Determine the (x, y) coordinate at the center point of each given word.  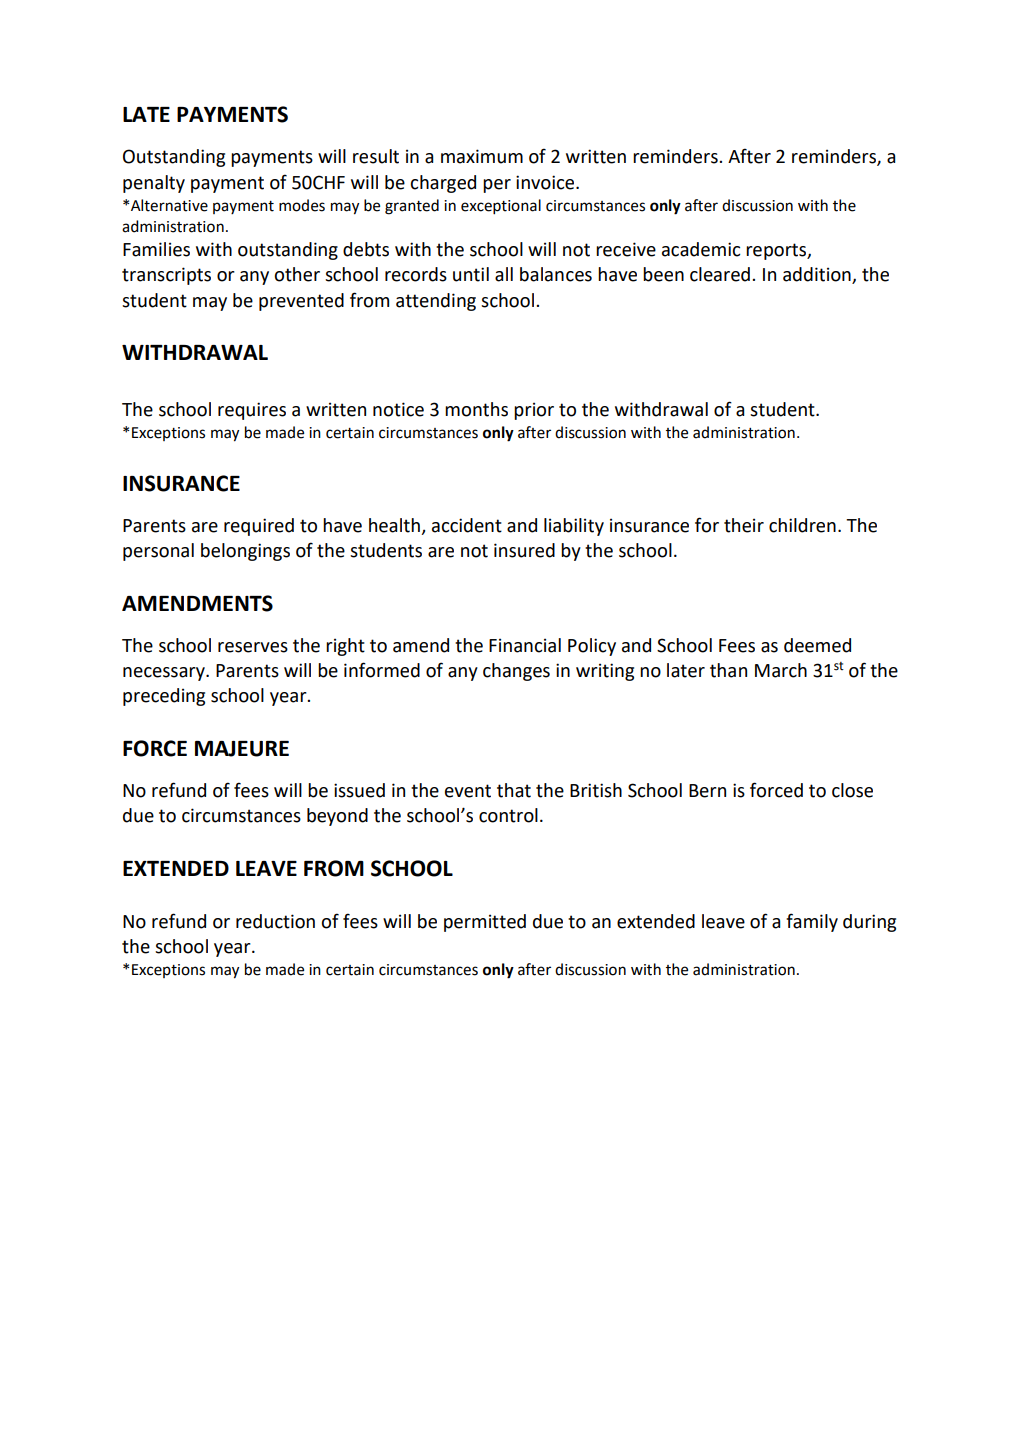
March (781, 670)
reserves (253, 647)
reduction (275, 921)
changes (516, 672)
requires (252, 411)
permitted (485, 923)
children (802, 525)
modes (302, 205)
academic (701, 249)
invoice (546, 182)
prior (534, 411)
